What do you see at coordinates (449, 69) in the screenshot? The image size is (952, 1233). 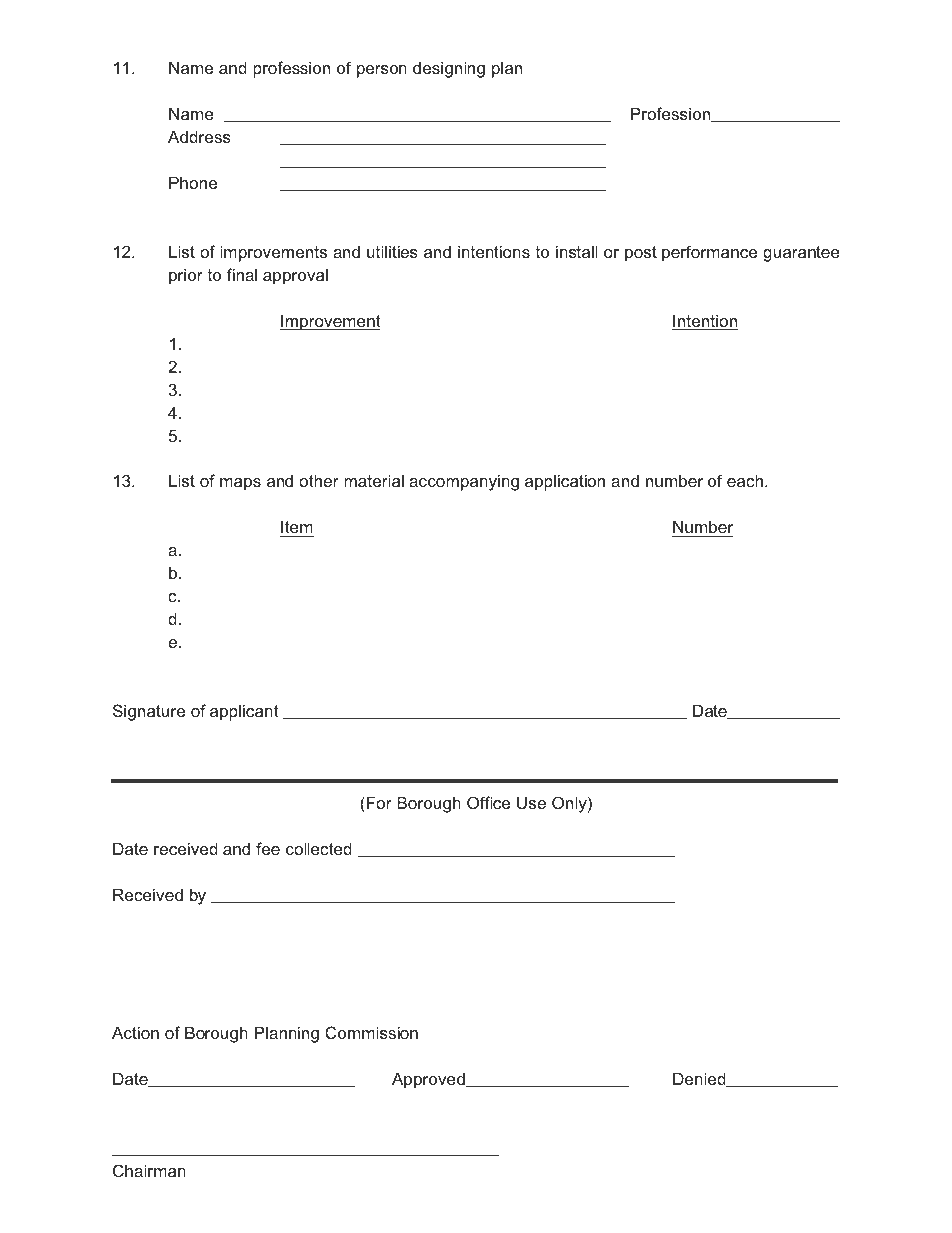 I see `designing` at bounding box center [449, 69].
